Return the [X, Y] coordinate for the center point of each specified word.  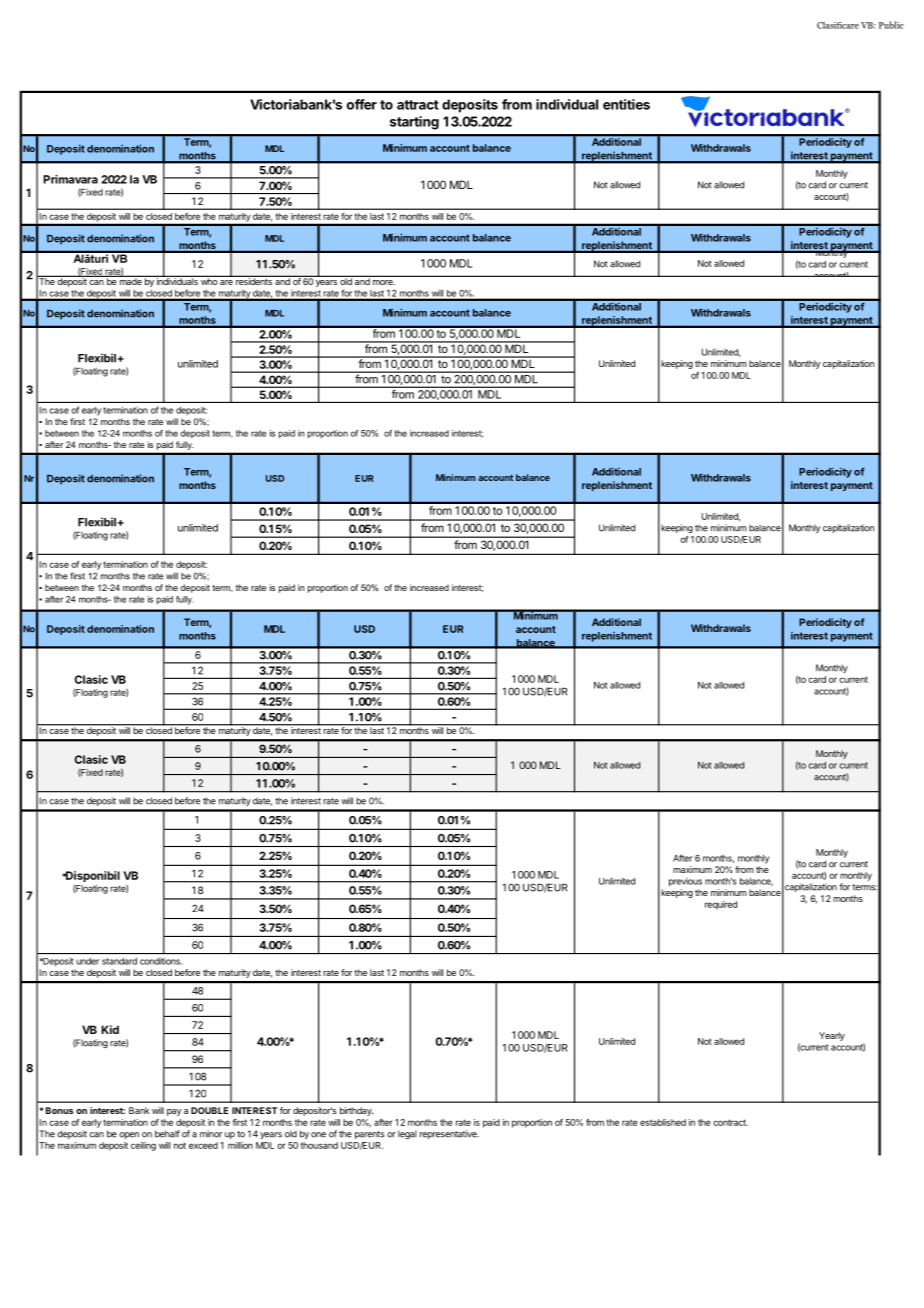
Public [891, 25]
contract [730, 1122]
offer [362, 104]
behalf [167, 1134]
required [721, 905]
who [209, 280]
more [384, 282]
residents [254, 280]
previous [685, 882]
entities [626, 104]
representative [449, 1134]
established [663, 1122]
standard [119, 961]
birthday [356, 1111]
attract [418, 105]
